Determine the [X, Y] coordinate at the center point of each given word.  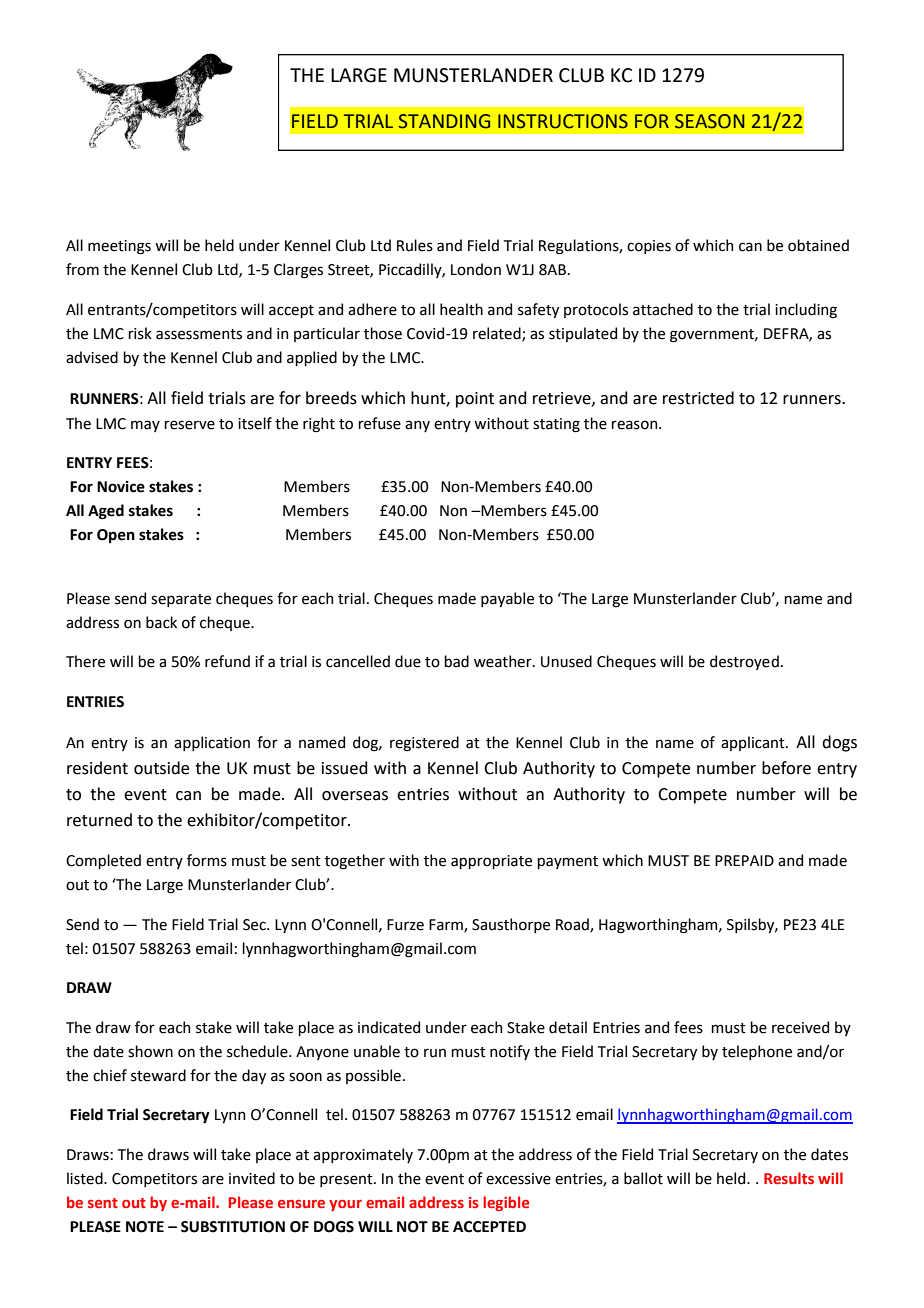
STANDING [444, 121]
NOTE [145, 1227]
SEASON [709, 121]
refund [227, 661]
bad [456, 661]
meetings [119, 247]
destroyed [744, 662]
